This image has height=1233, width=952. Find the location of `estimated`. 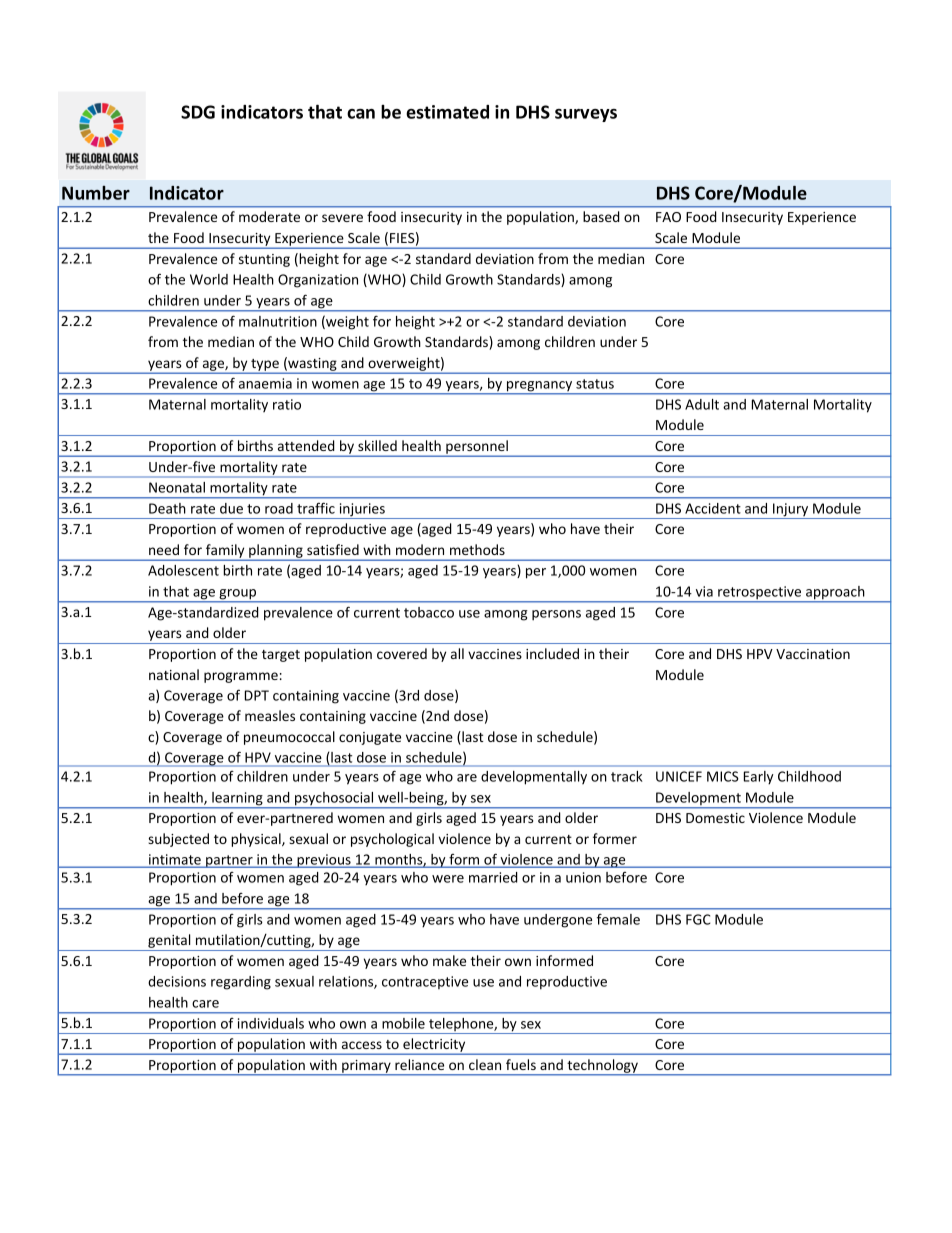

estimated is located at coordinates (447, 112).
